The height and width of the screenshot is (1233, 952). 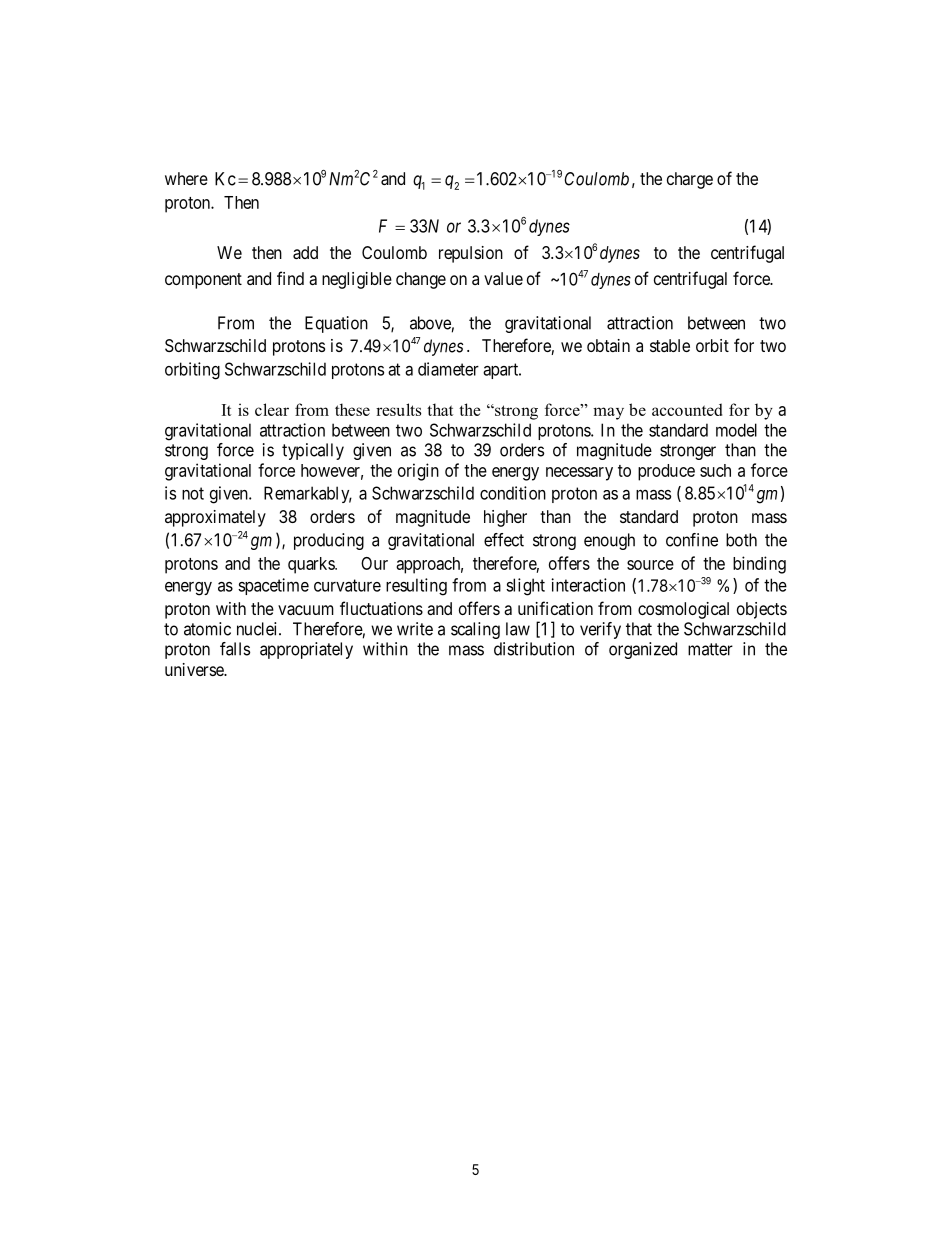 What do you see at coordinates (666, 472) in the screenshot?
I see `produce` at bounding box center [666, 472].
